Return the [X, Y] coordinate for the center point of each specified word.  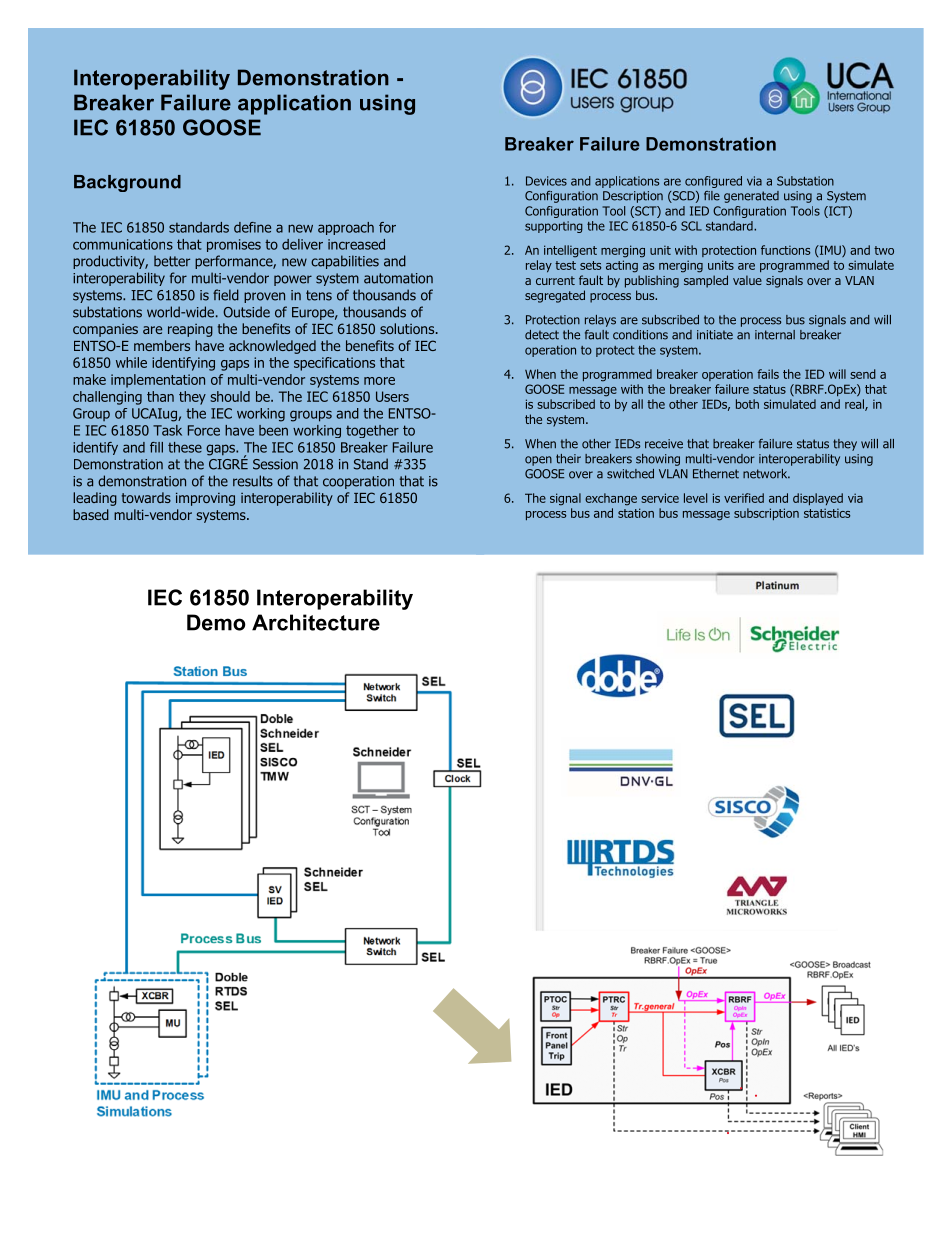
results [253, 481]
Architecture [316, 622]
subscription [766, 514]
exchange [611, 499]
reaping [190, 330]
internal [775, 335]
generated [751, 197]
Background [127, 183]
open [538, 461]
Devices [546, 181]
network [766, 474]
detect [542, 335]
